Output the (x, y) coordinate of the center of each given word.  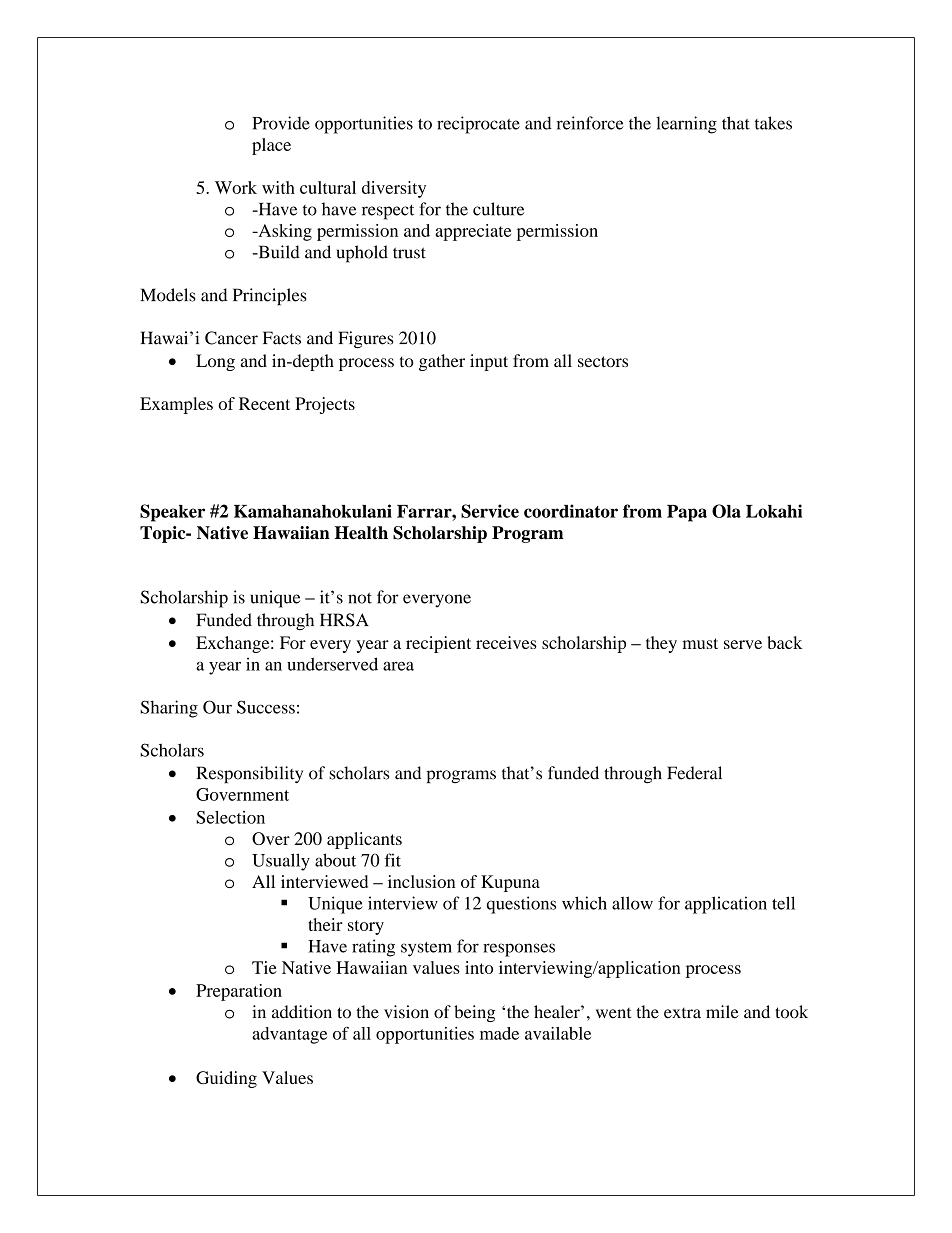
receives (506, 642)
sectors (603, 361)
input (489, 362)
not (360, 598)
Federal (694, 773)
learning (686, 125)
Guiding (226, 1079)
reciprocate (478, 125)
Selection (230, 817)
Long (215, 362)
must (700, 643)
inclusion (421, 881)
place (271, 146)
